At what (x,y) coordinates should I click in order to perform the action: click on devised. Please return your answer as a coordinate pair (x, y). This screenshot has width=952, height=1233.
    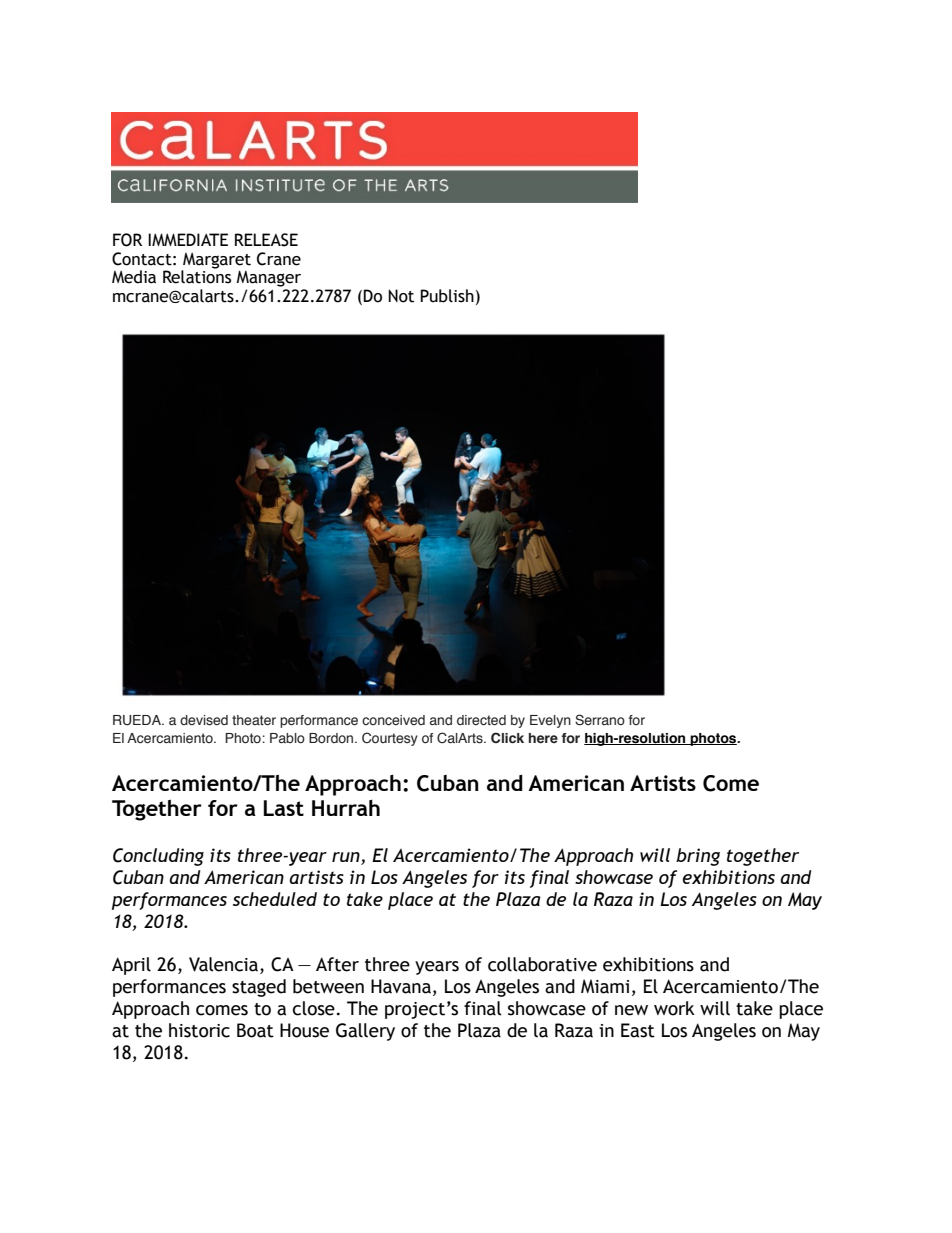
    Looking at the image, I should click on (204, 720).
